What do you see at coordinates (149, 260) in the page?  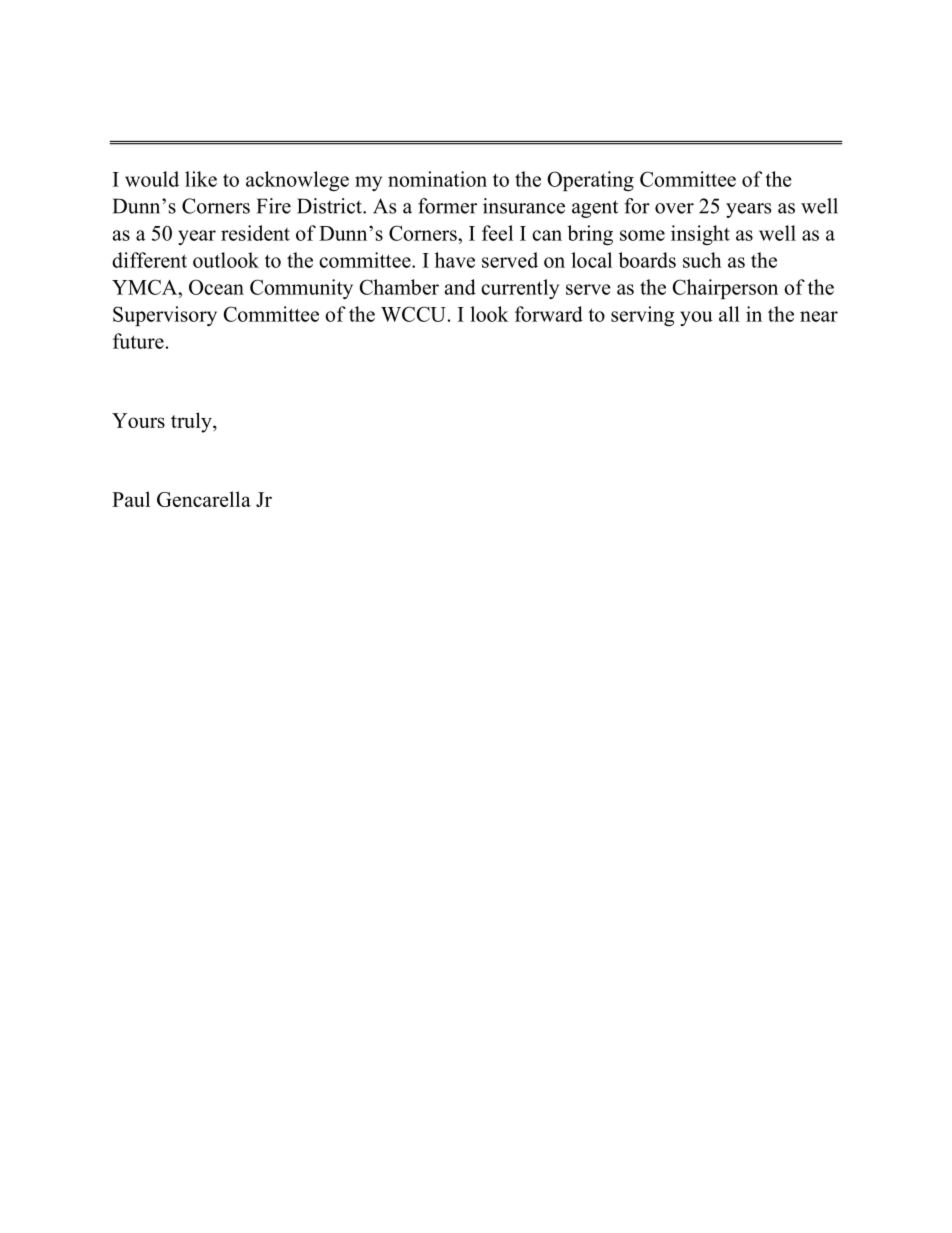 I see `different` at bounding box center [149, 260].
